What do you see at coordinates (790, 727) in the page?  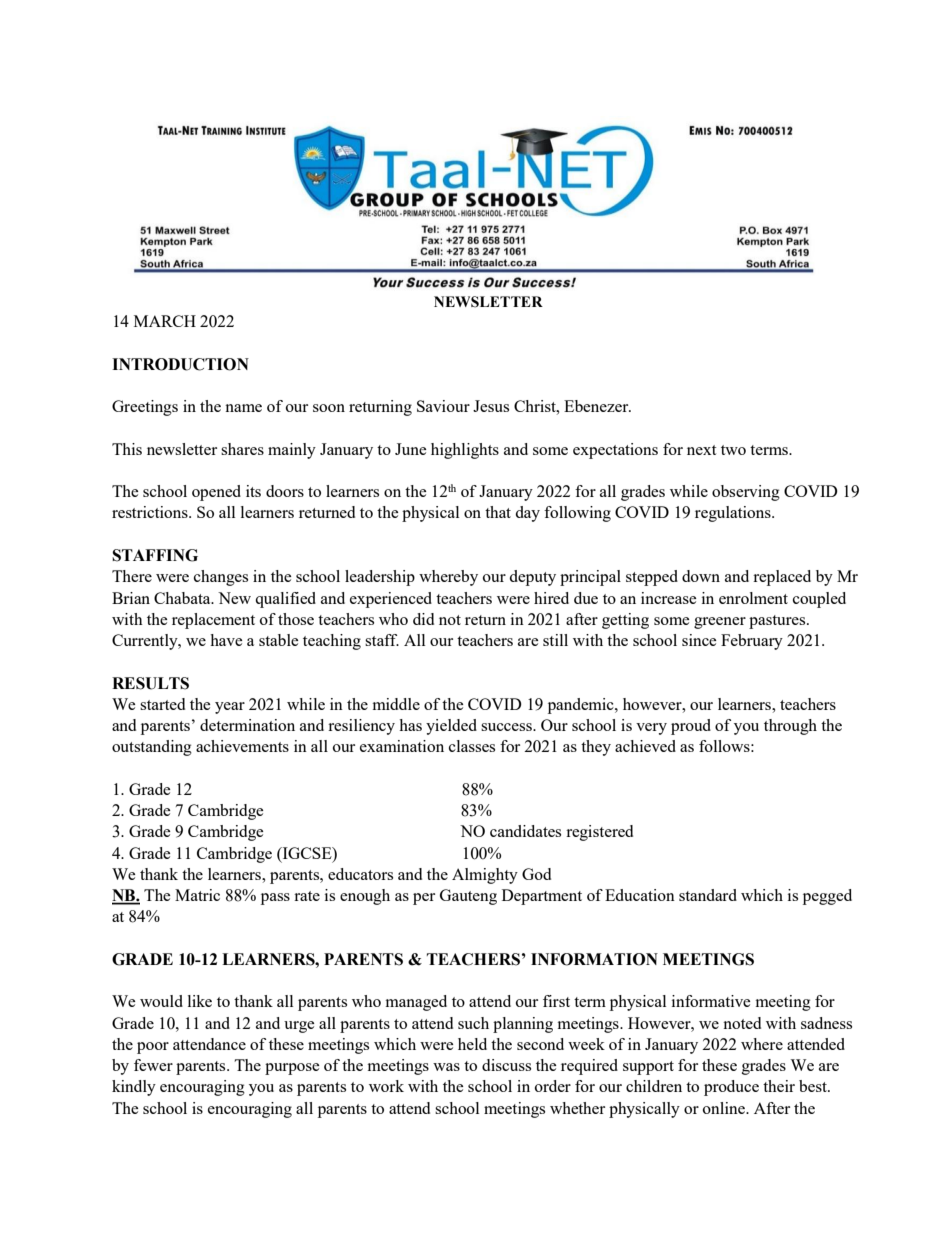 I see `through` at bounding box center [790, 727].
